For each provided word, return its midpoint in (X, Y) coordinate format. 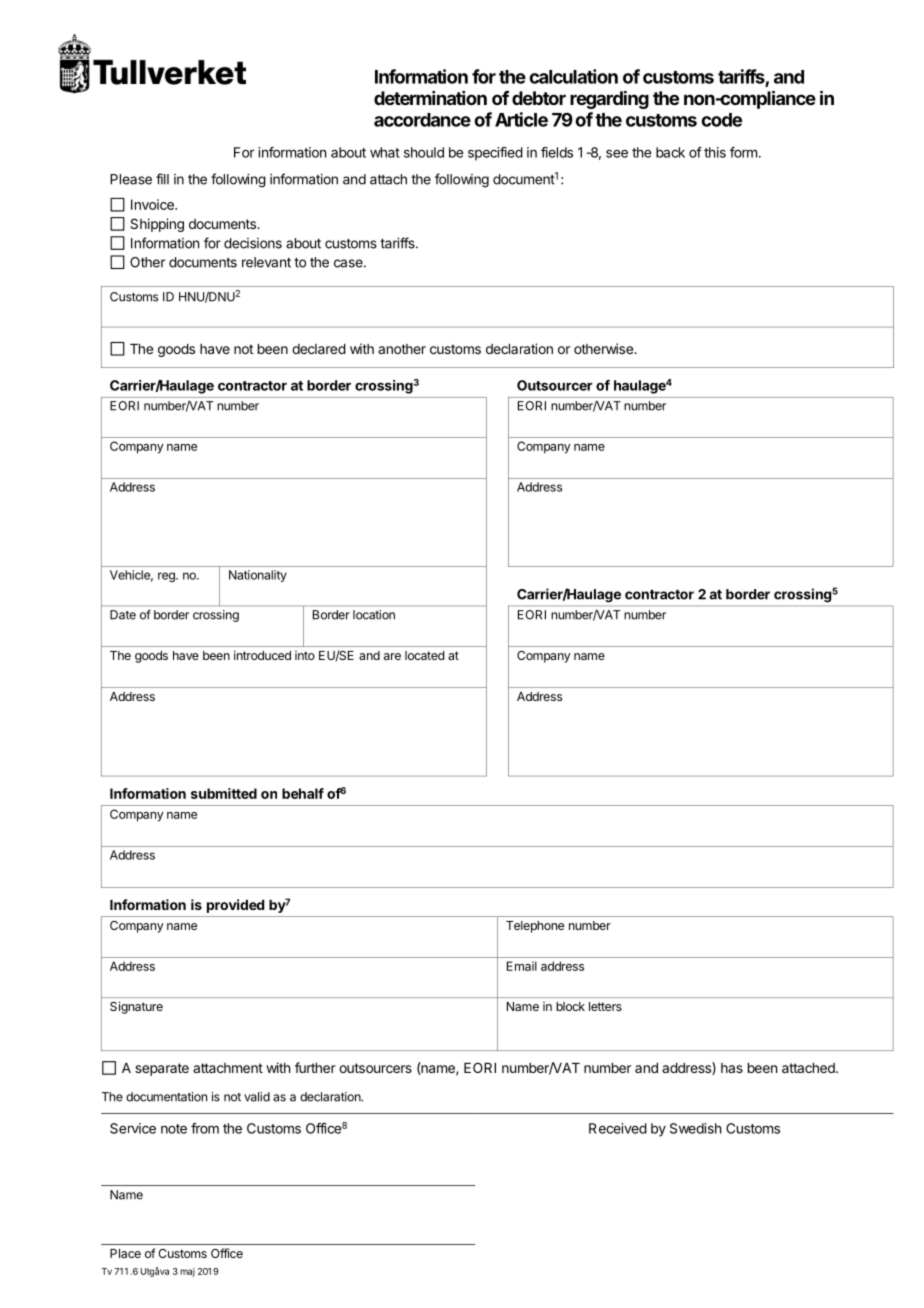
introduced (262, 655)
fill (162, 179)
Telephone (535, 927)
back (670, 152)
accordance (422, 120)
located (424, 655)
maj (187, 1272)
